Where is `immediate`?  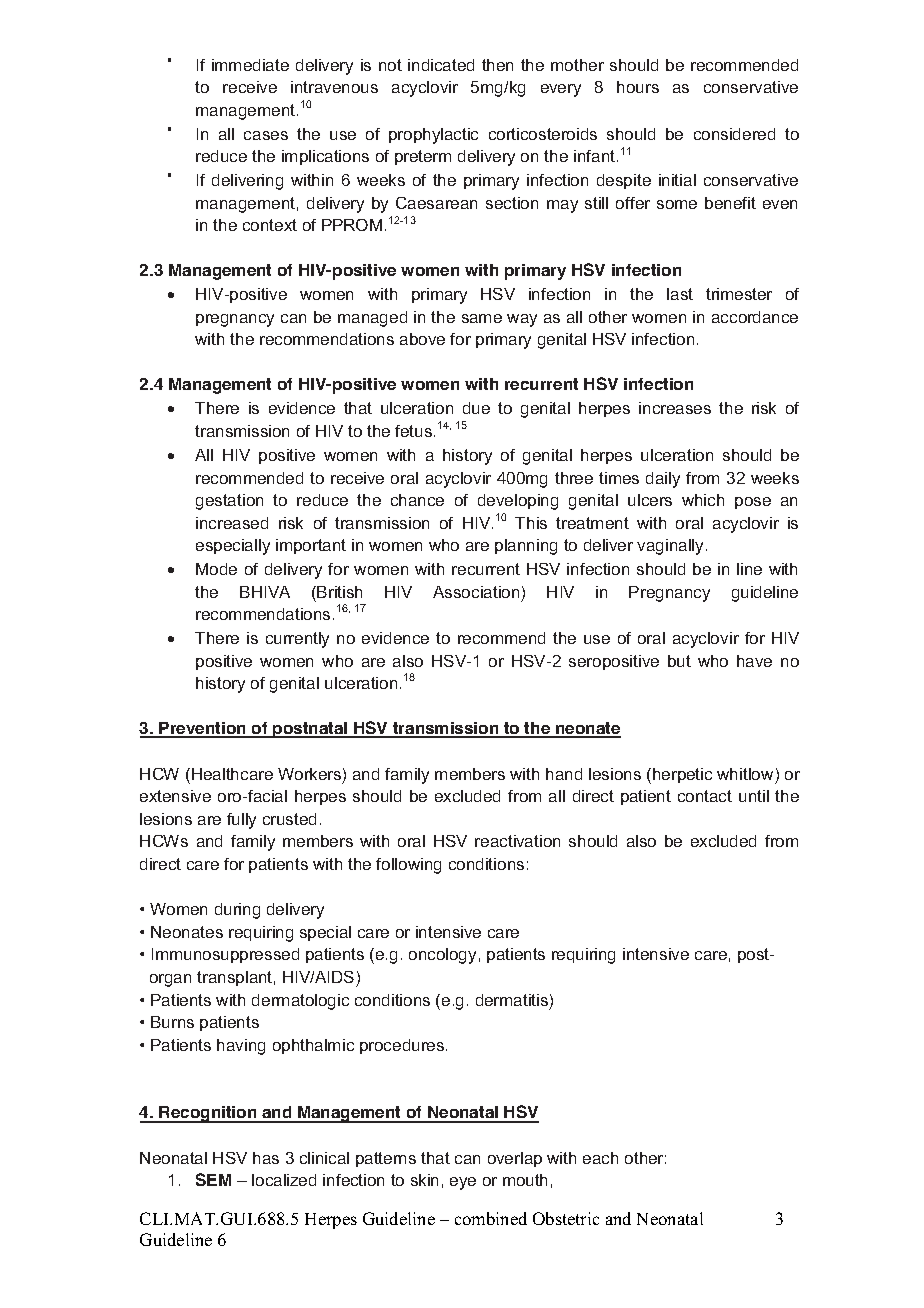
immediate is located at coordinates (250, 65).
